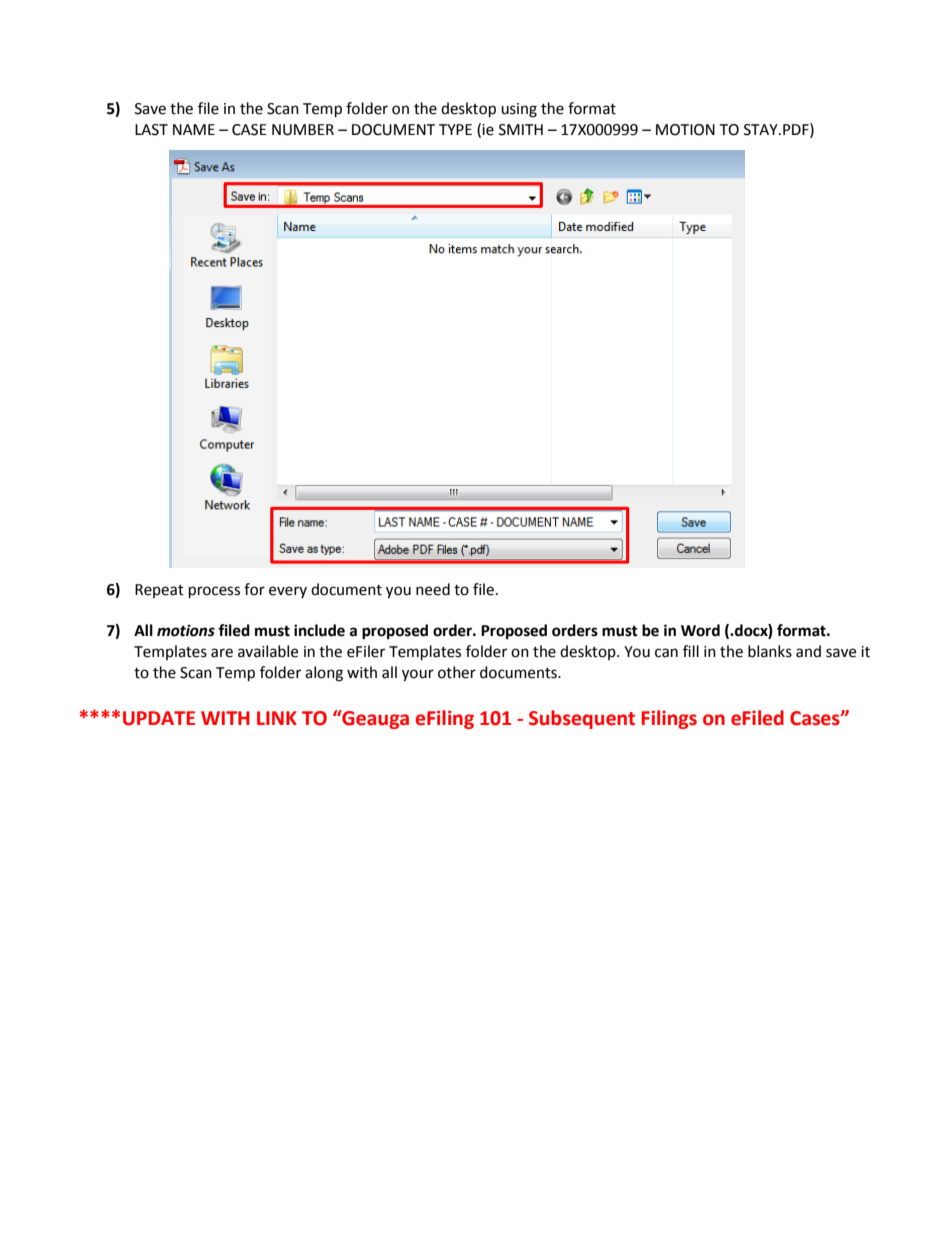 The image size is (952, 1233). Describe the element at coordinates (521, 130) in the screenshot. I see `SMITH` at that location.
